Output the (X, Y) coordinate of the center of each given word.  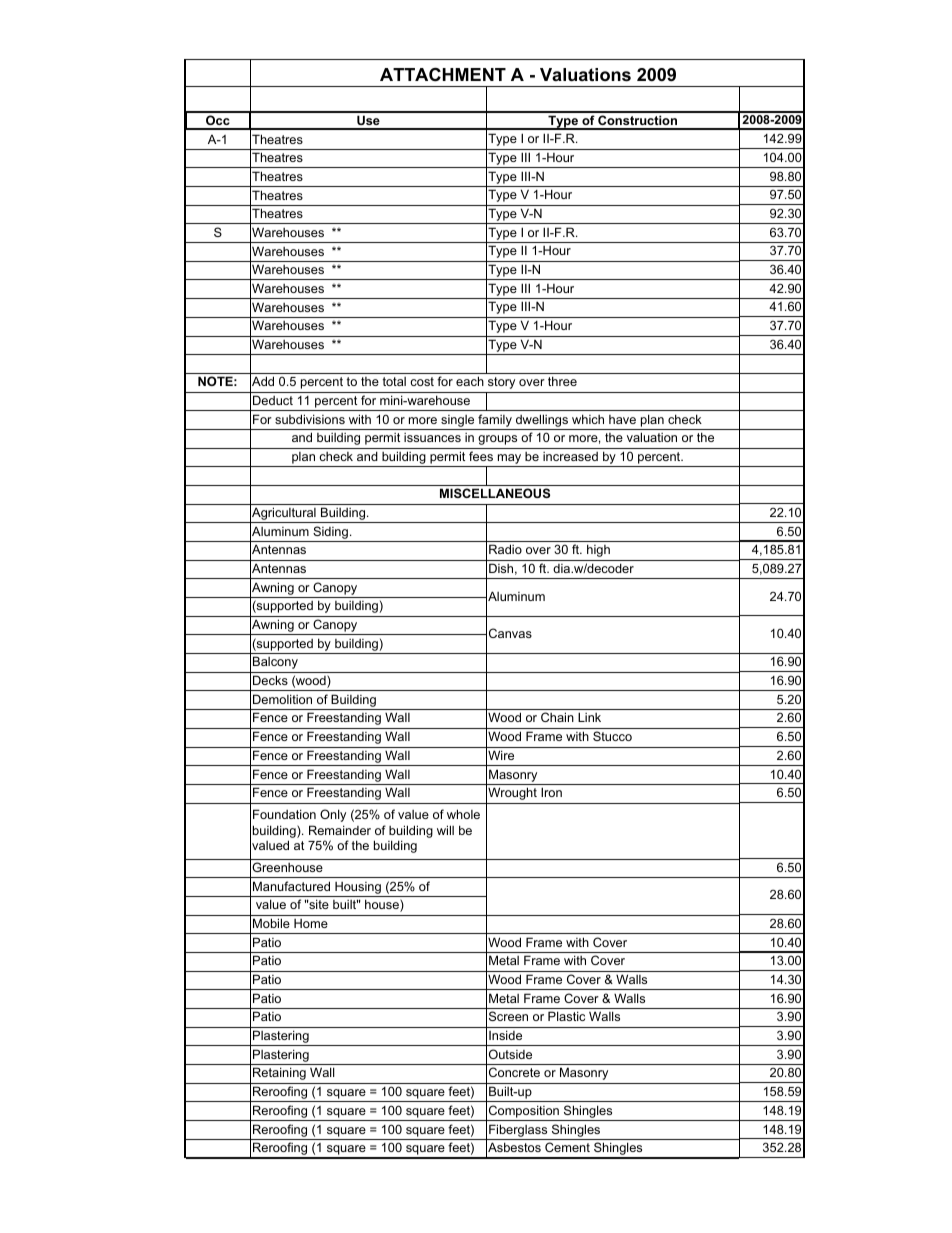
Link (589, 717)
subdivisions (310, 419)
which (588, 419)
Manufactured (291, 886)
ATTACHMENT (443, 75)
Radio (505, 549)
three (562, 381)
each (470, 381)
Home (311, 923)
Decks (270, 680)
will (445, 830)
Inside (505, 1035)
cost (422, 381)
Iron (551, 792)
